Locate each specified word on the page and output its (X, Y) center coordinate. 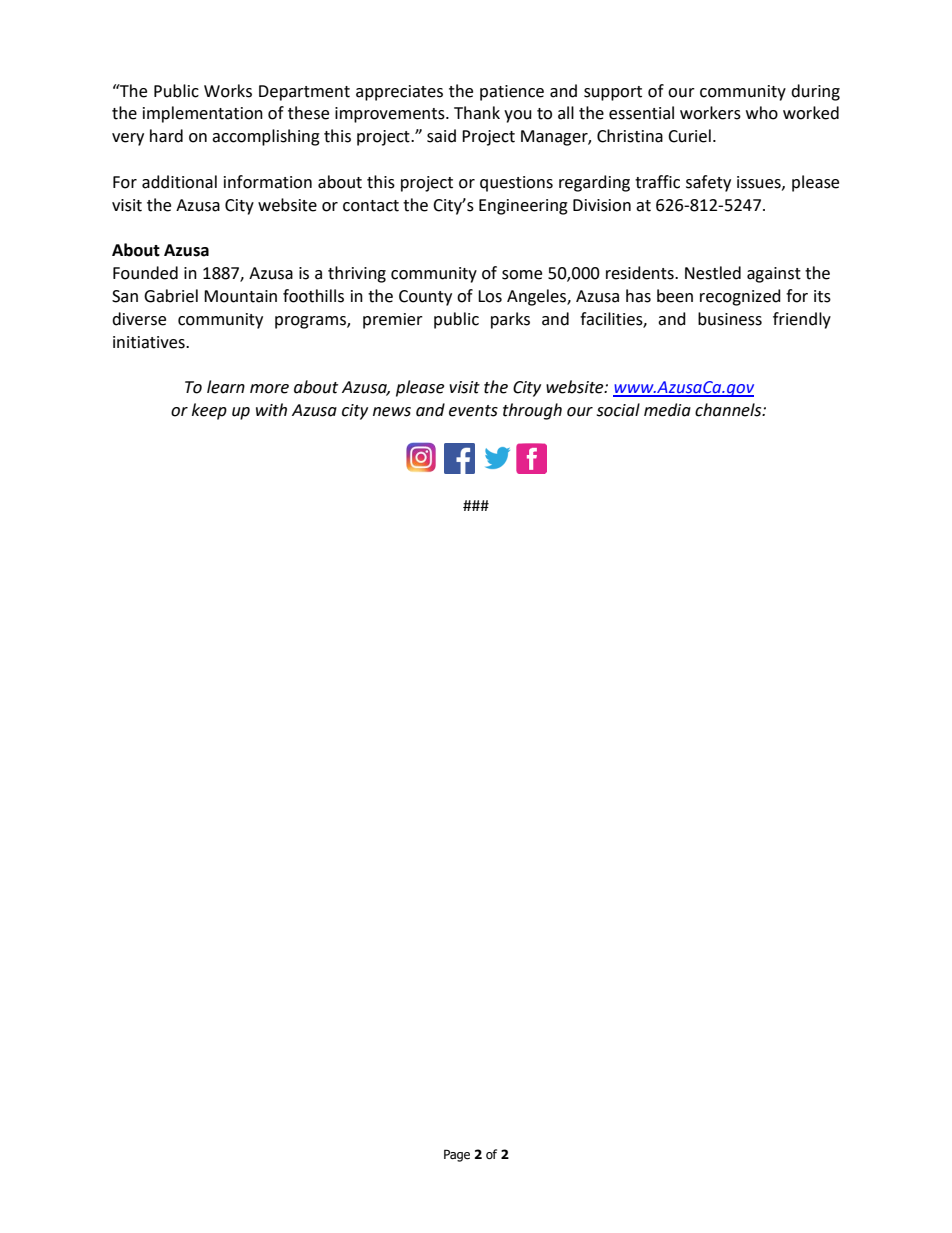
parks (510, 320)
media (667, 410)
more (269, 389)
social (618, 410)
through (532, 411)
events (473, 411)
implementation (203, 114)
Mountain (240, 296)
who (762, 113)
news (392, 412)
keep (209, 411)
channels (729, 410)
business (730, 319)
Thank (477, 113)
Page (457, 1155)
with (271, 410)
